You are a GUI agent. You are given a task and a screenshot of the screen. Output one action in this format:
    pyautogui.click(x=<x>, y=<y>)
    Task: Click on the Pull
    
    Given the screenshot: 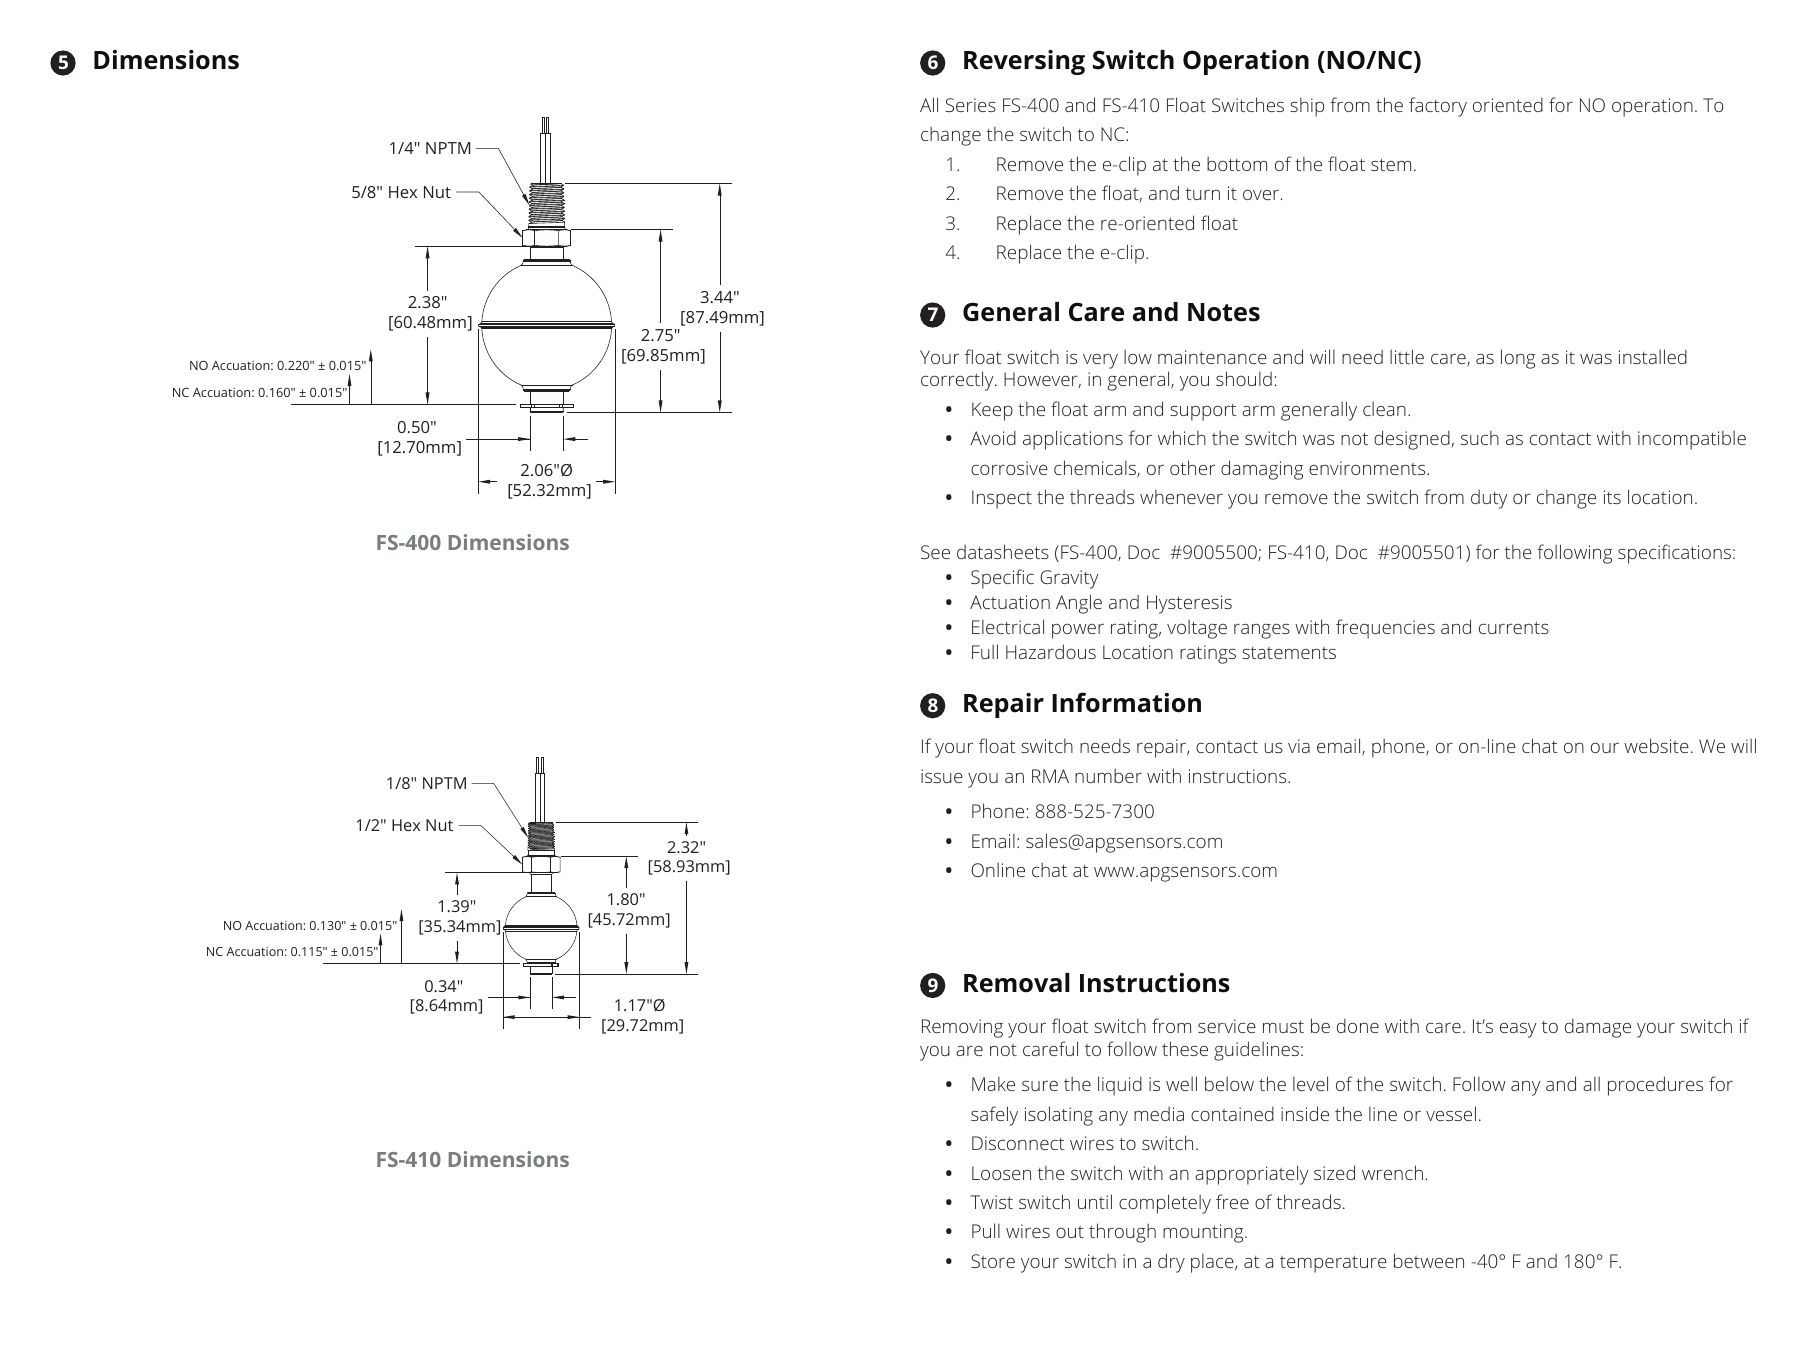 What is the action you would take?
    pyautogui.click(x=986, y=1230)
